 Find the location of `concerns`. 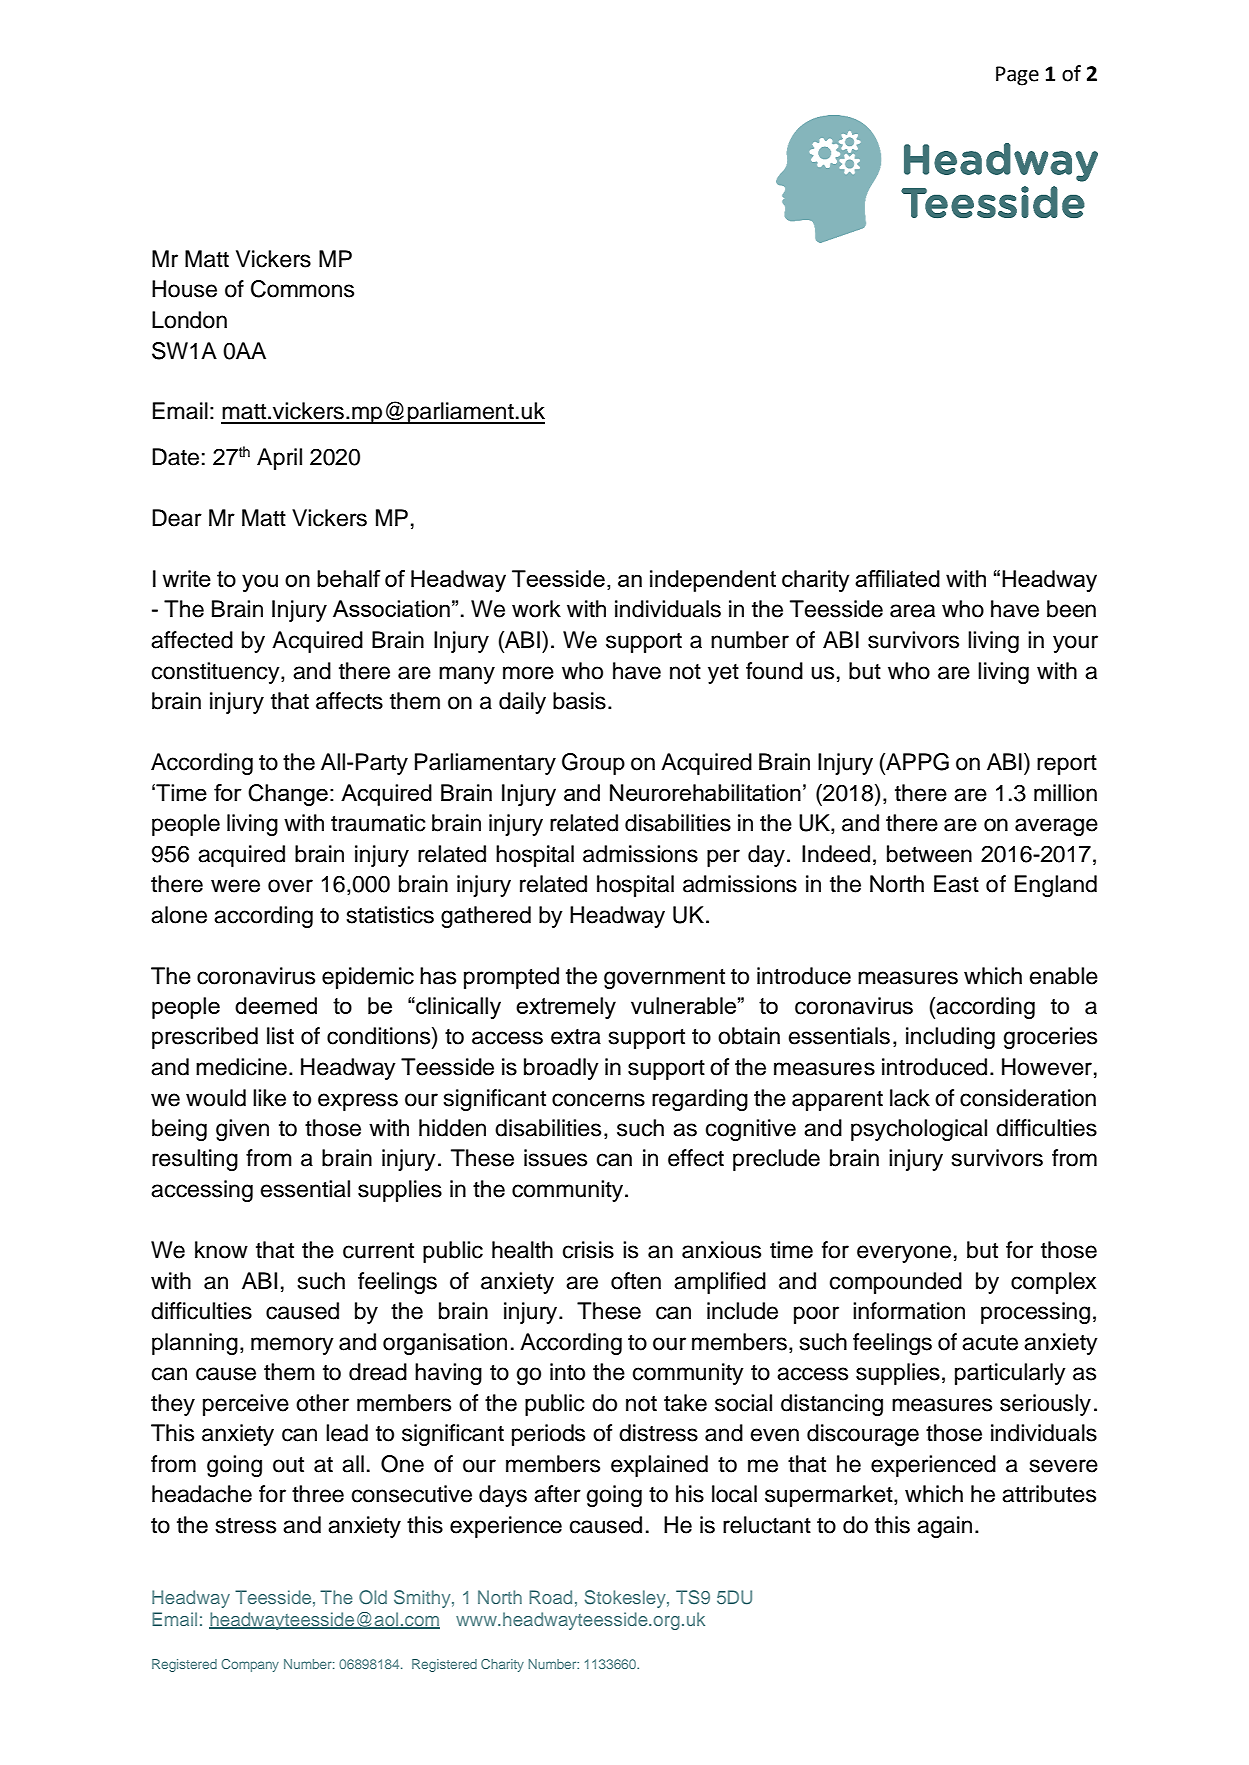

concerns is located at coordinates (598, 1100).
